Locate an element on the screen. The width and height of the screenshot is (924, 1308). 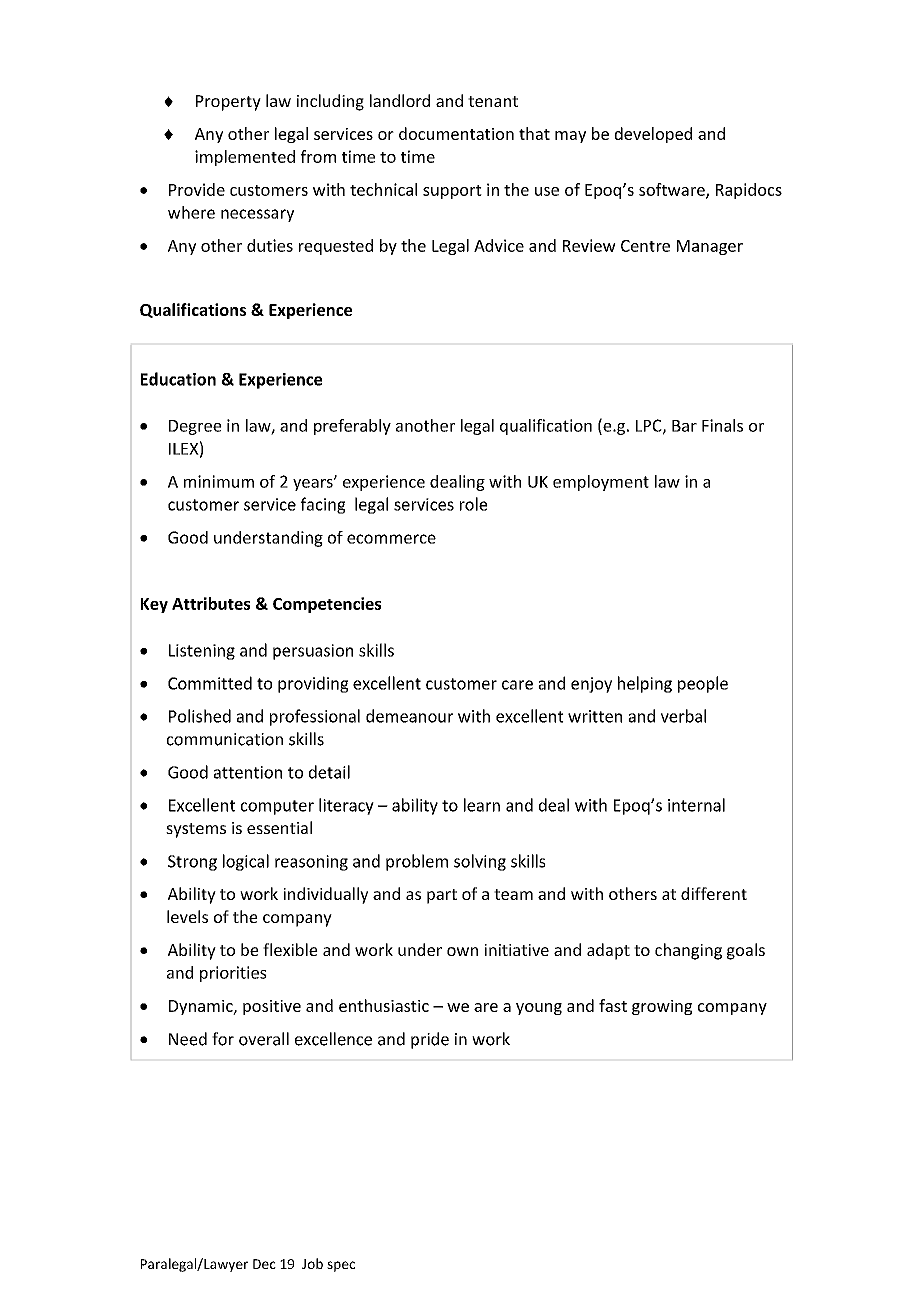
changing is located at coordinates (688, 951).
